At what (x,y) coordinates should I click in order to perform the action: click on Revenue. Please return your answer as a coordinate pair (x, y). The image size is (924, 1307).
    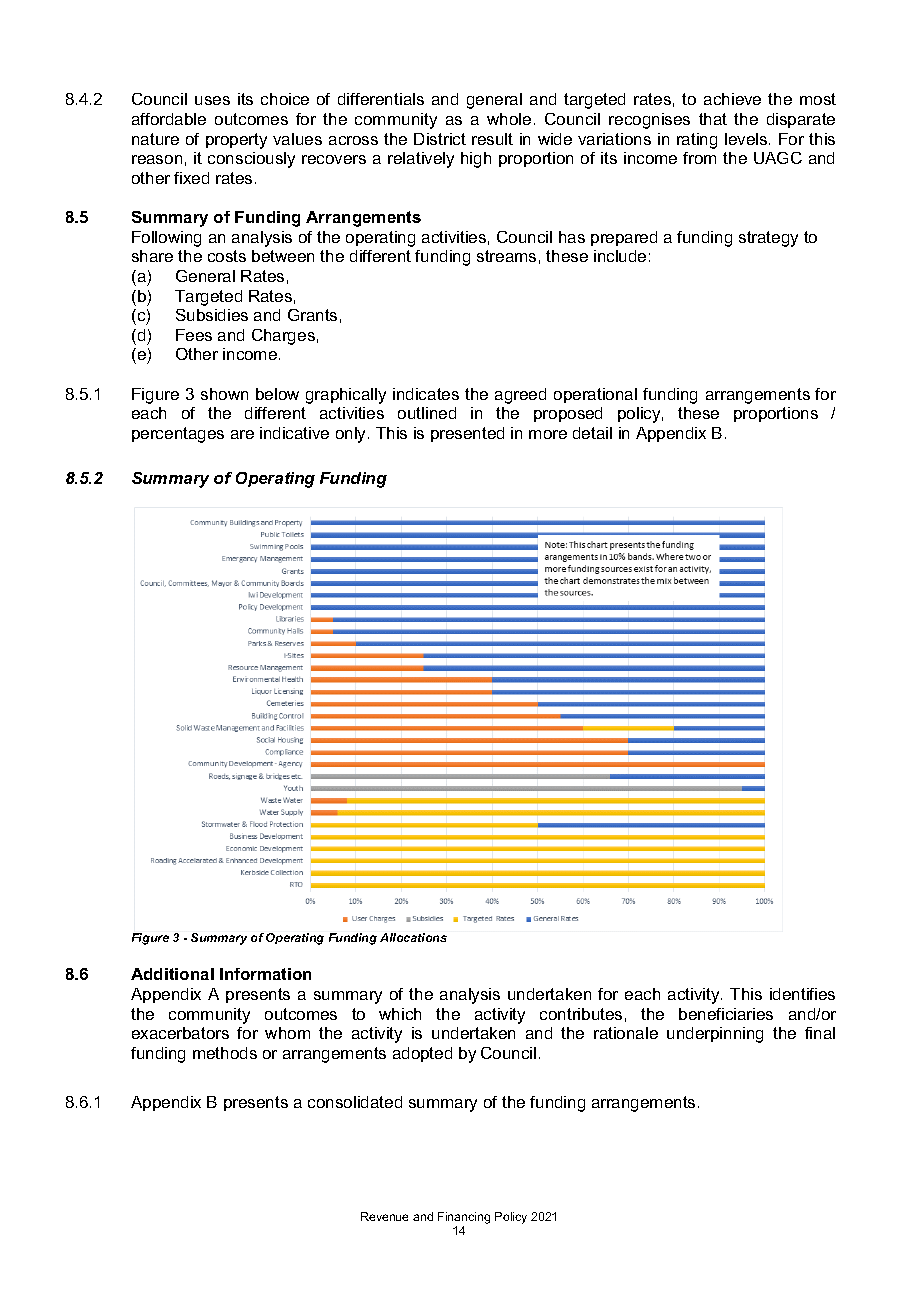
    Looking at the image, I should click on (384, 1216).
